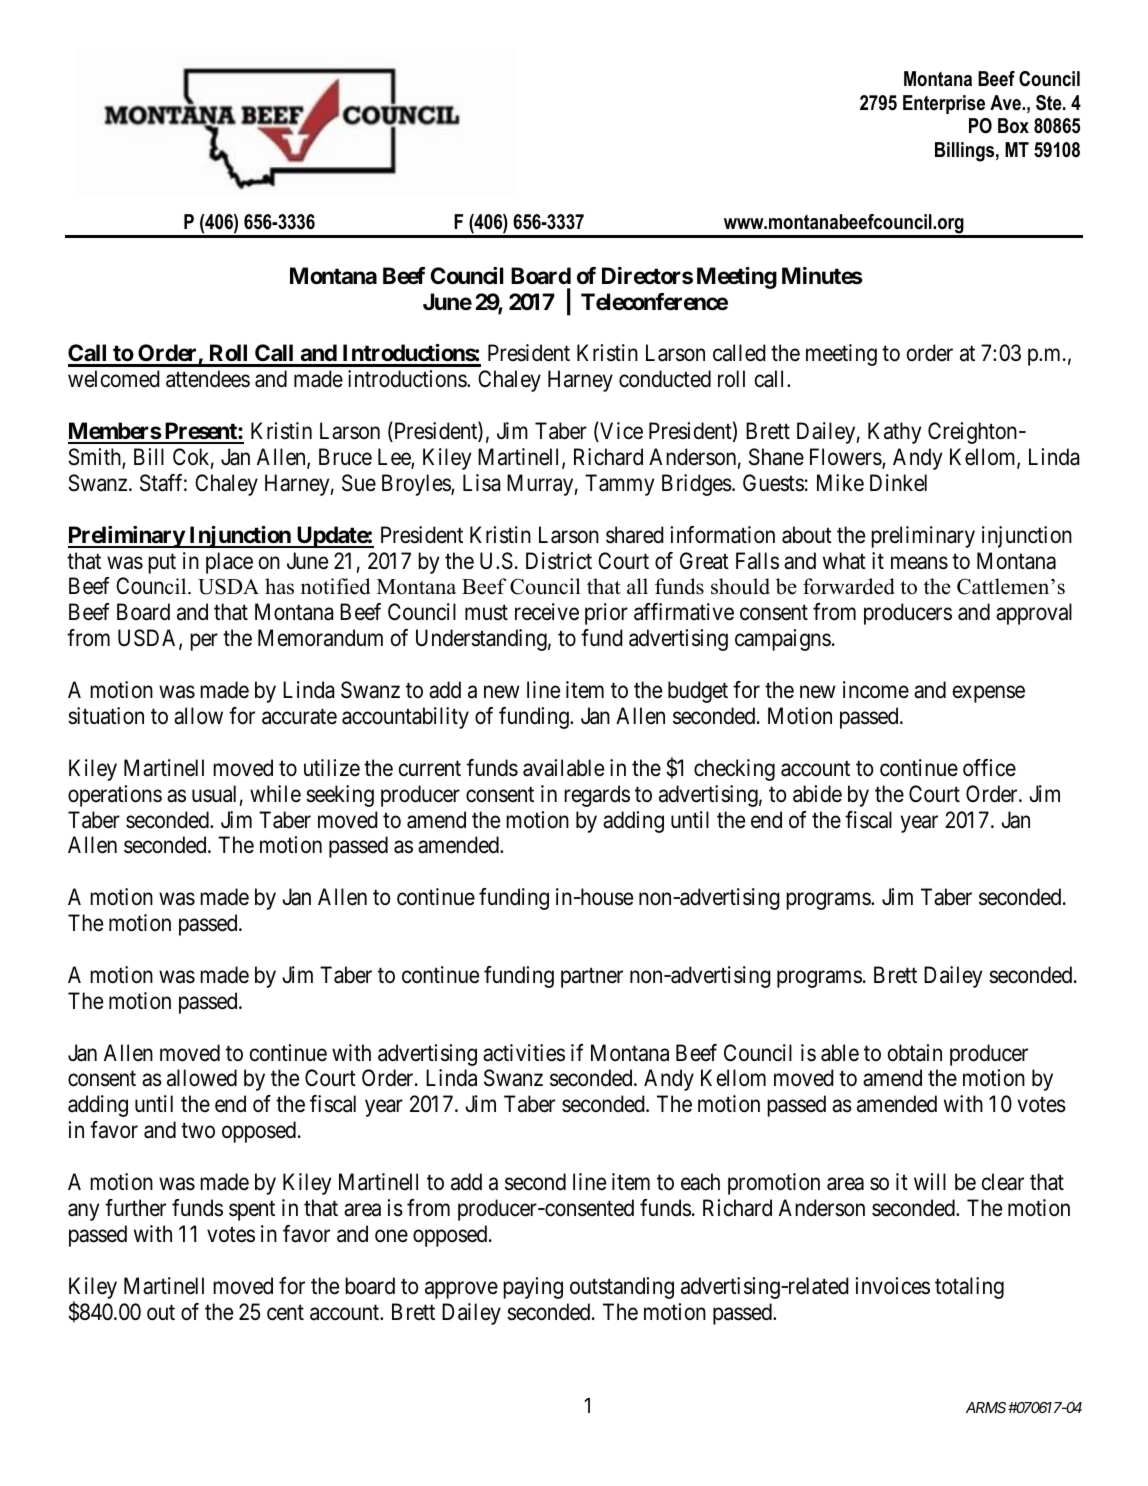  I want to click on while, so click(275, 794).
